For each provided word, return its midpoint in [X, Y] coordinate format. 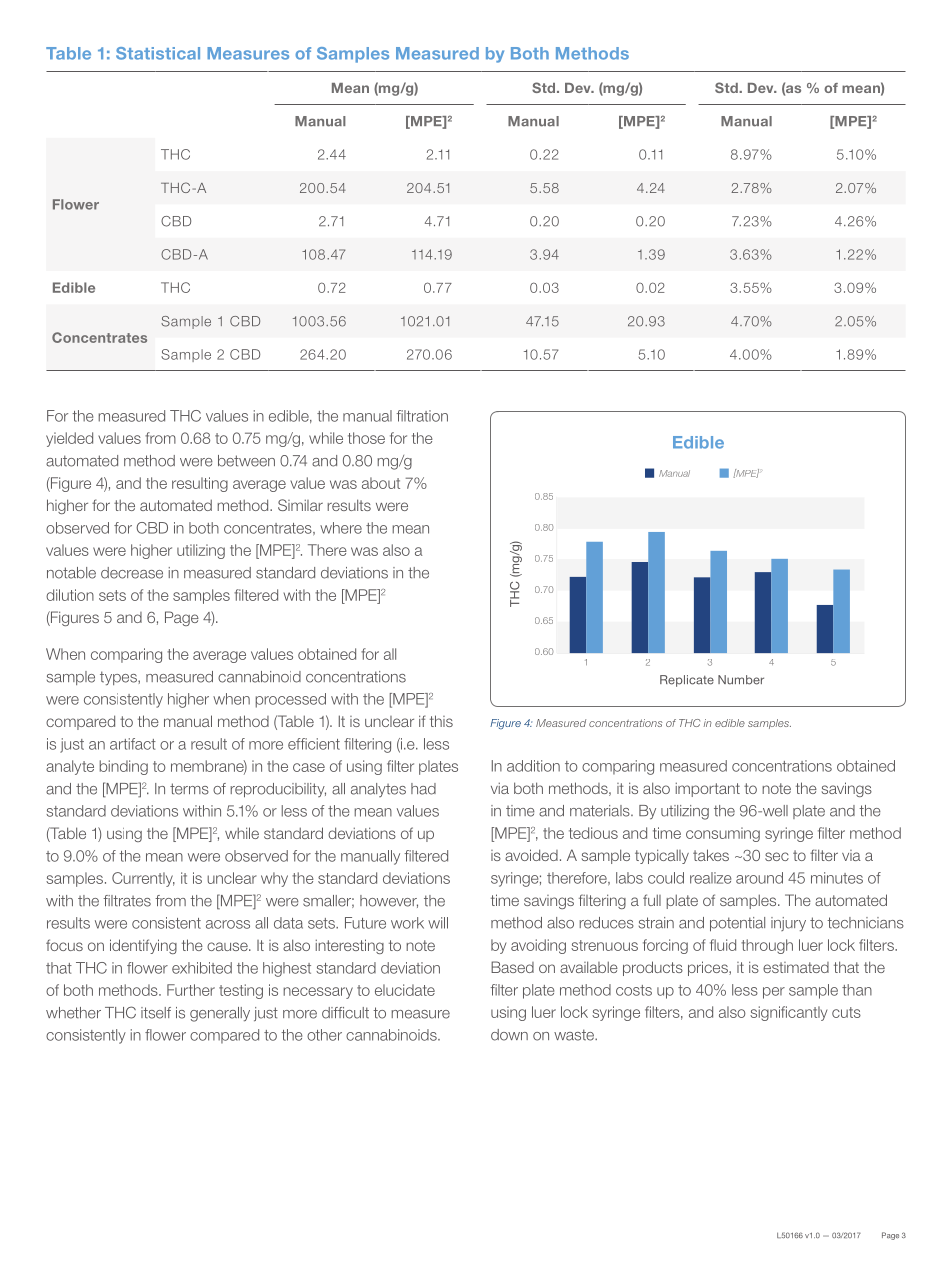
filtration [422, 416]
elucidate [405, 990]
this [441, 721]
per [774, 993]
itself [156, 1013]
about [381, 483]
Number [741, 680]
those [366, 438]
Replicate [687, 681]
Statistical [158, 53]
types [119, 678]
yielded [69, 439]
